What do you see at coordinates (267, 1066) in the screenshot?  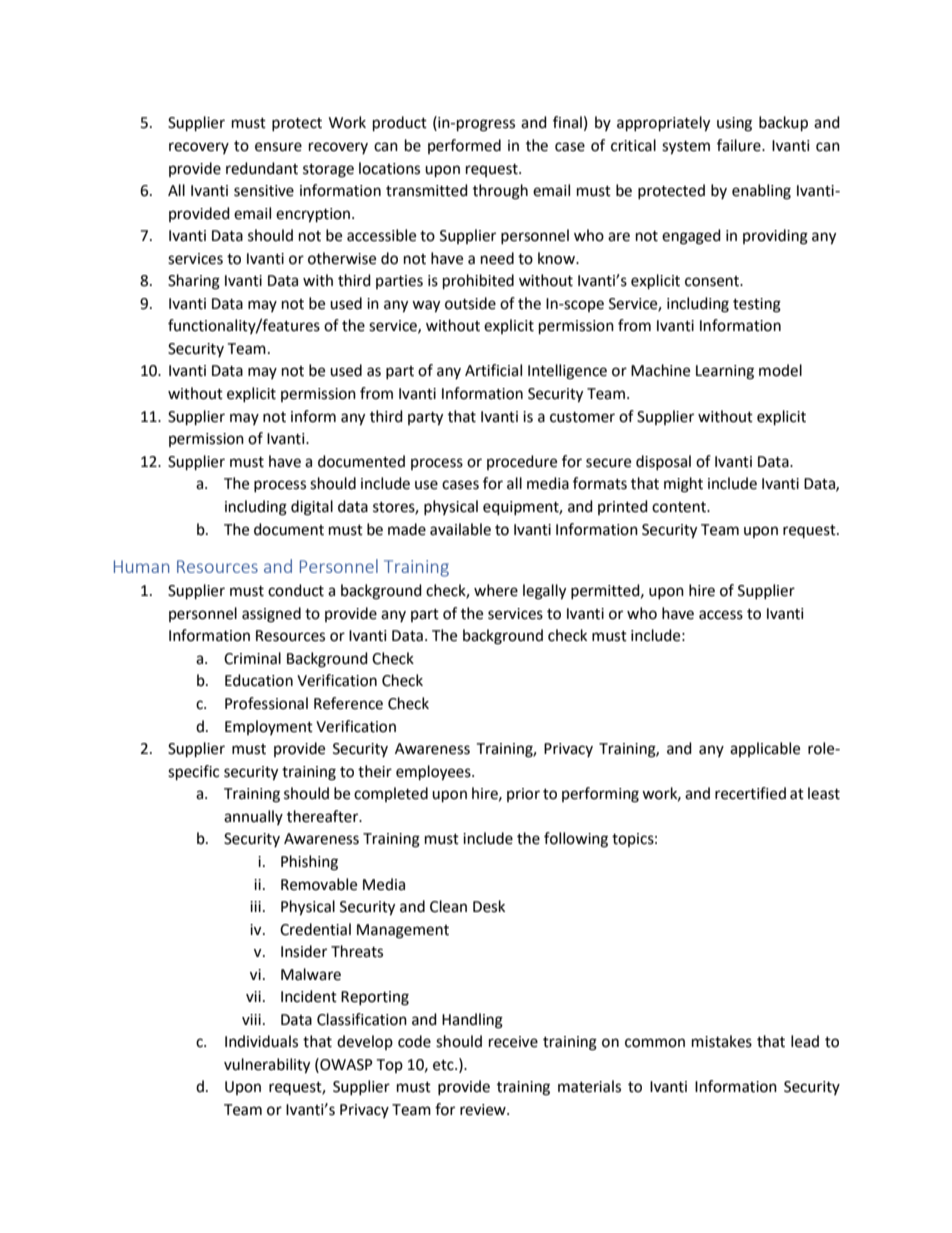 I see `vulnerability` at bounding box center [267, 1066].
